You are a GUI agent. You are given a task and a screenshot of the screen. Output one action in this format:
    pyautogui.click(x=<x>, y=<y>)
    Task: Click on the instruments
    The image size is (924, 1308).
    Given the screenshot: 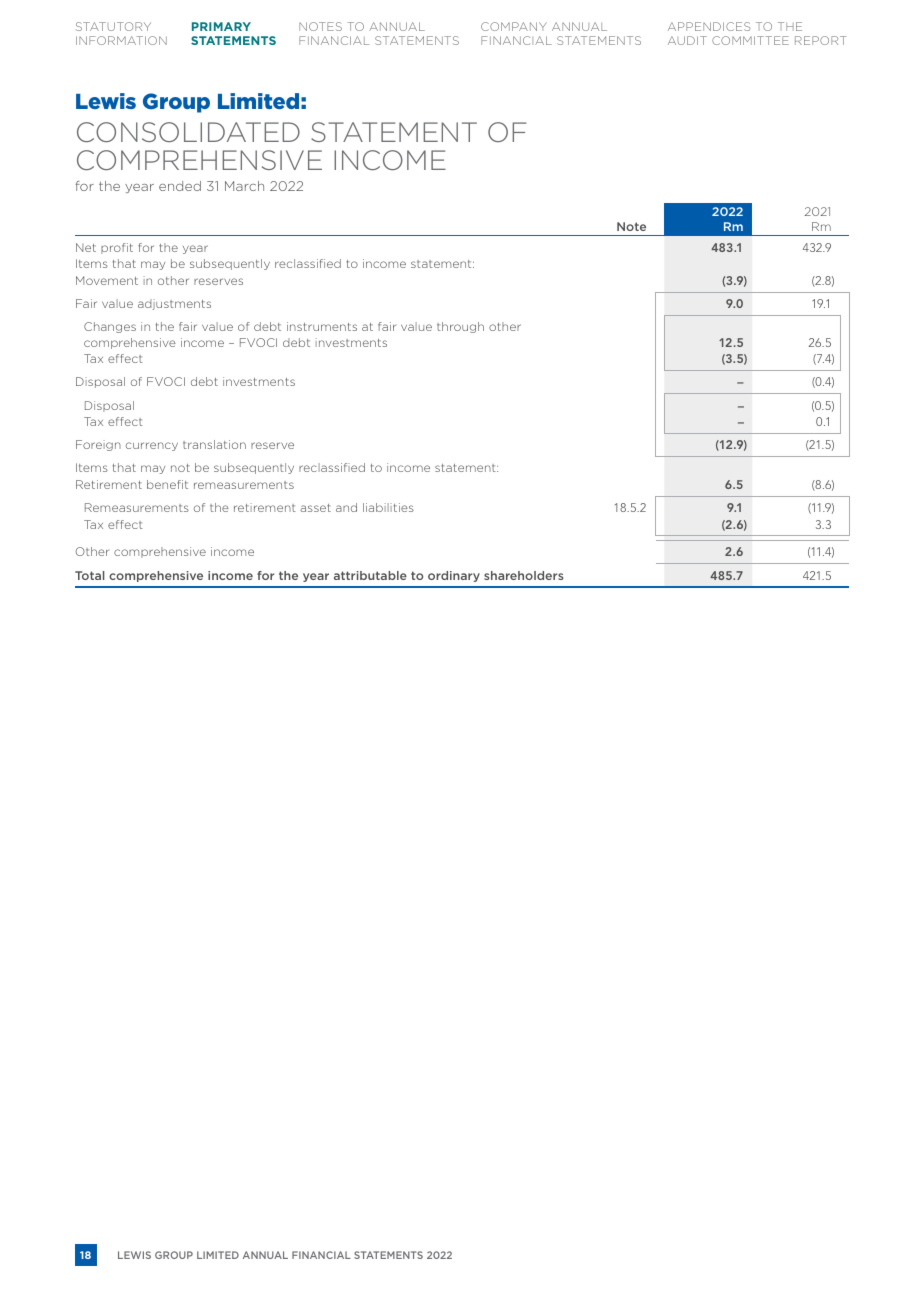 What is the action you would take?
    pyautogui.click(x=322, y=326)
